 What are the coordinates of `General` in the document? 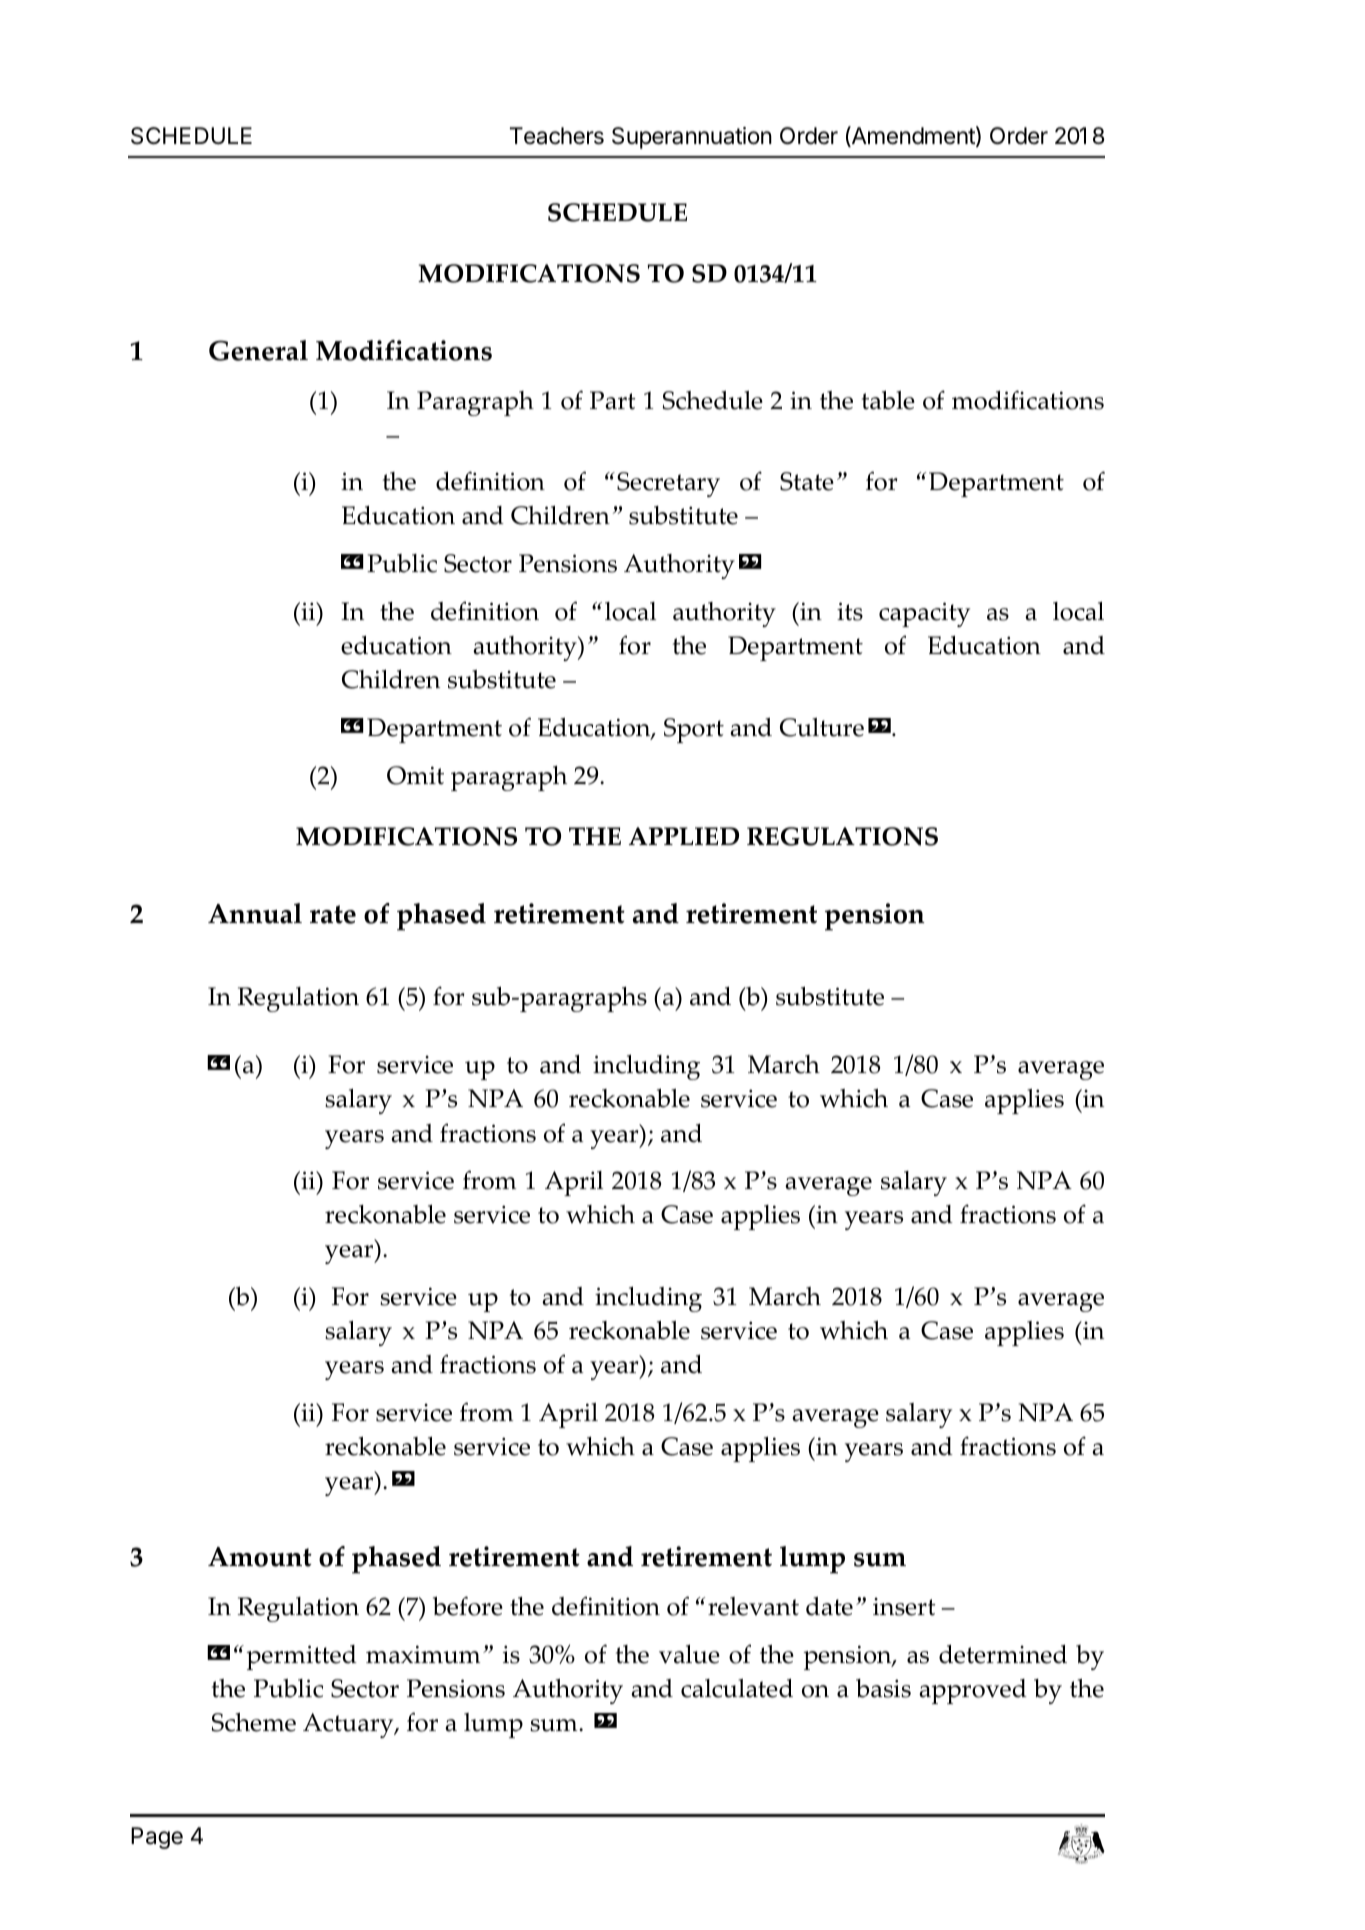 It's located at (258, 350).
